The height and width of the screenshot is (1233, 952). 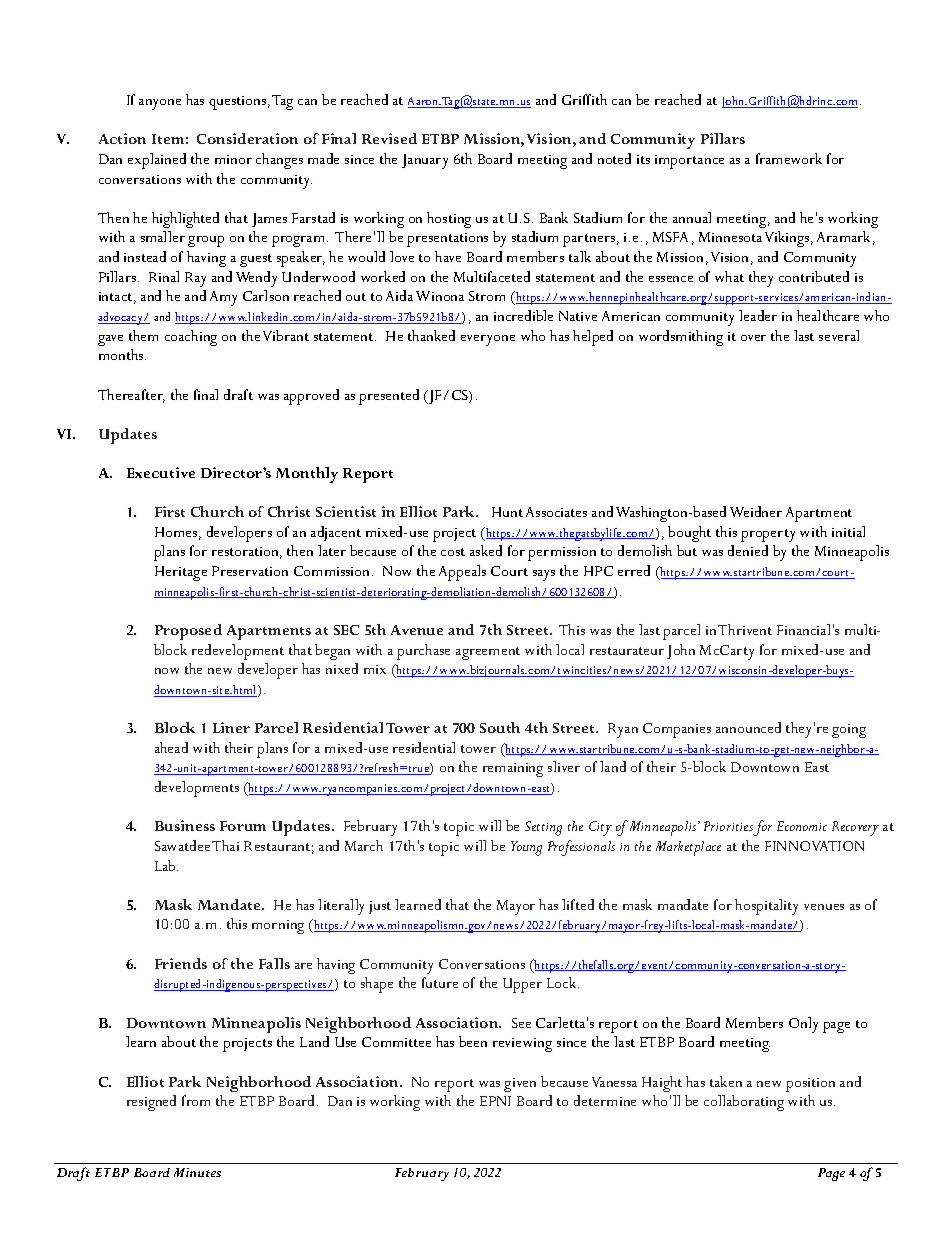 What do you see at coordinates (758, 315) in the screenshot?
I see `leader` at bounding box center [758, 315].
